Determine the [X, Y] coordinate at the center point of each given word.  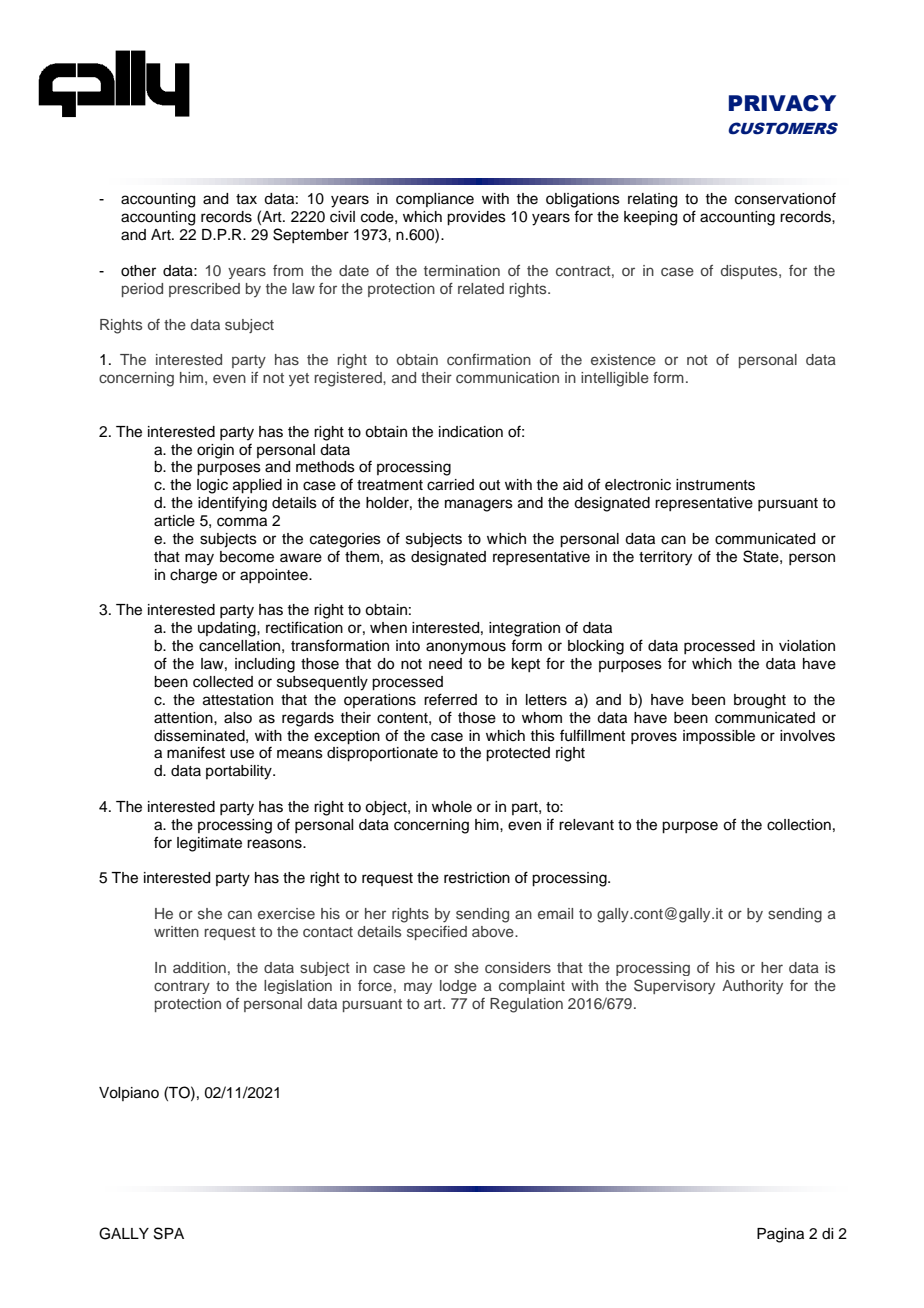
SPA [169, 1233]
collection [799, 825]
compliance [435, 200]
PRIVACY [782, 103]
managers [479, 505]
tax [246, 199]
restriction [477, 878]
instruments [715, 485]
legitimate [209, 844]
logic [212, 486]
